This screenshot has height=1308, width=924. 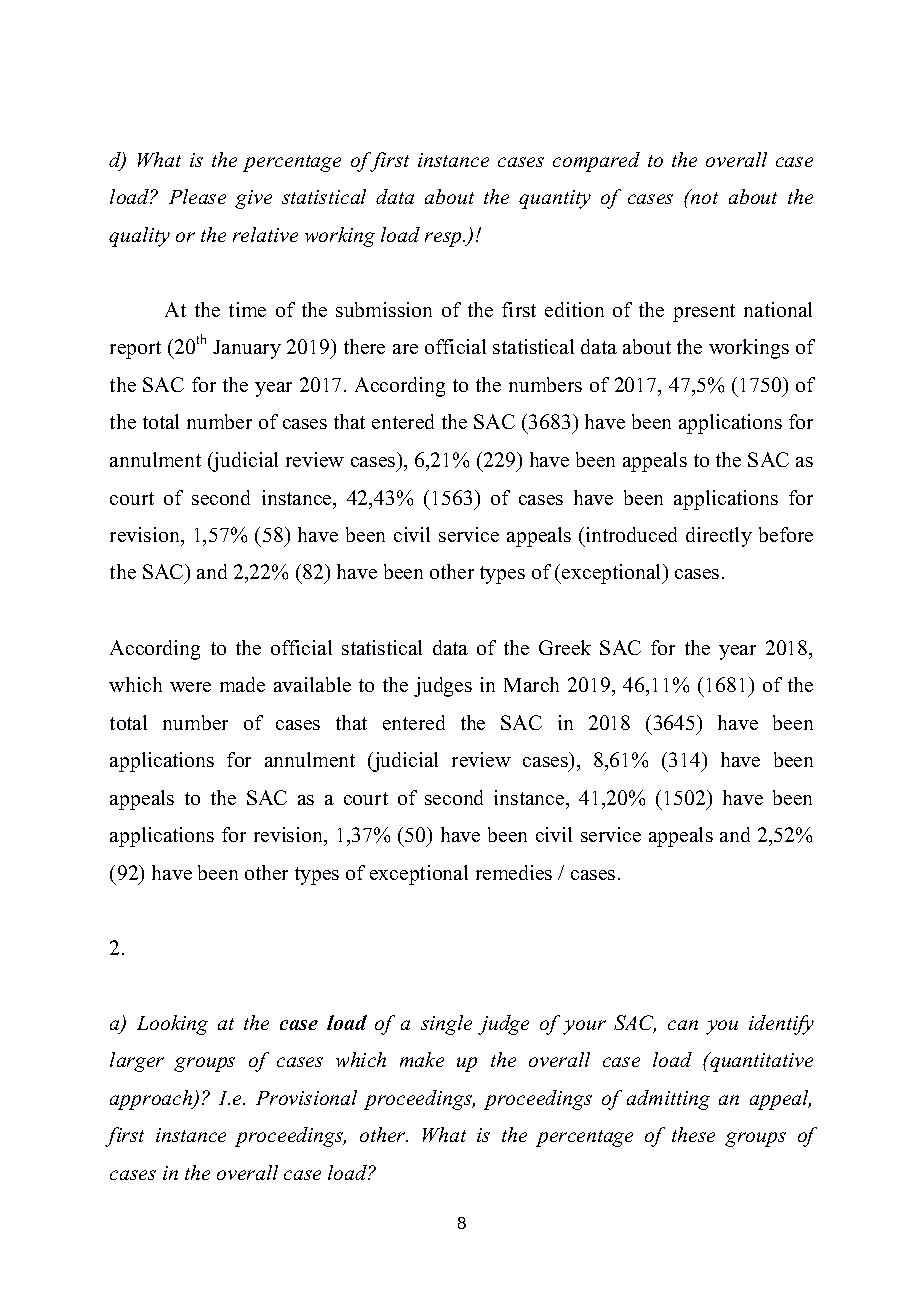 I want to click on Greek, so click(x=565, y=647).
